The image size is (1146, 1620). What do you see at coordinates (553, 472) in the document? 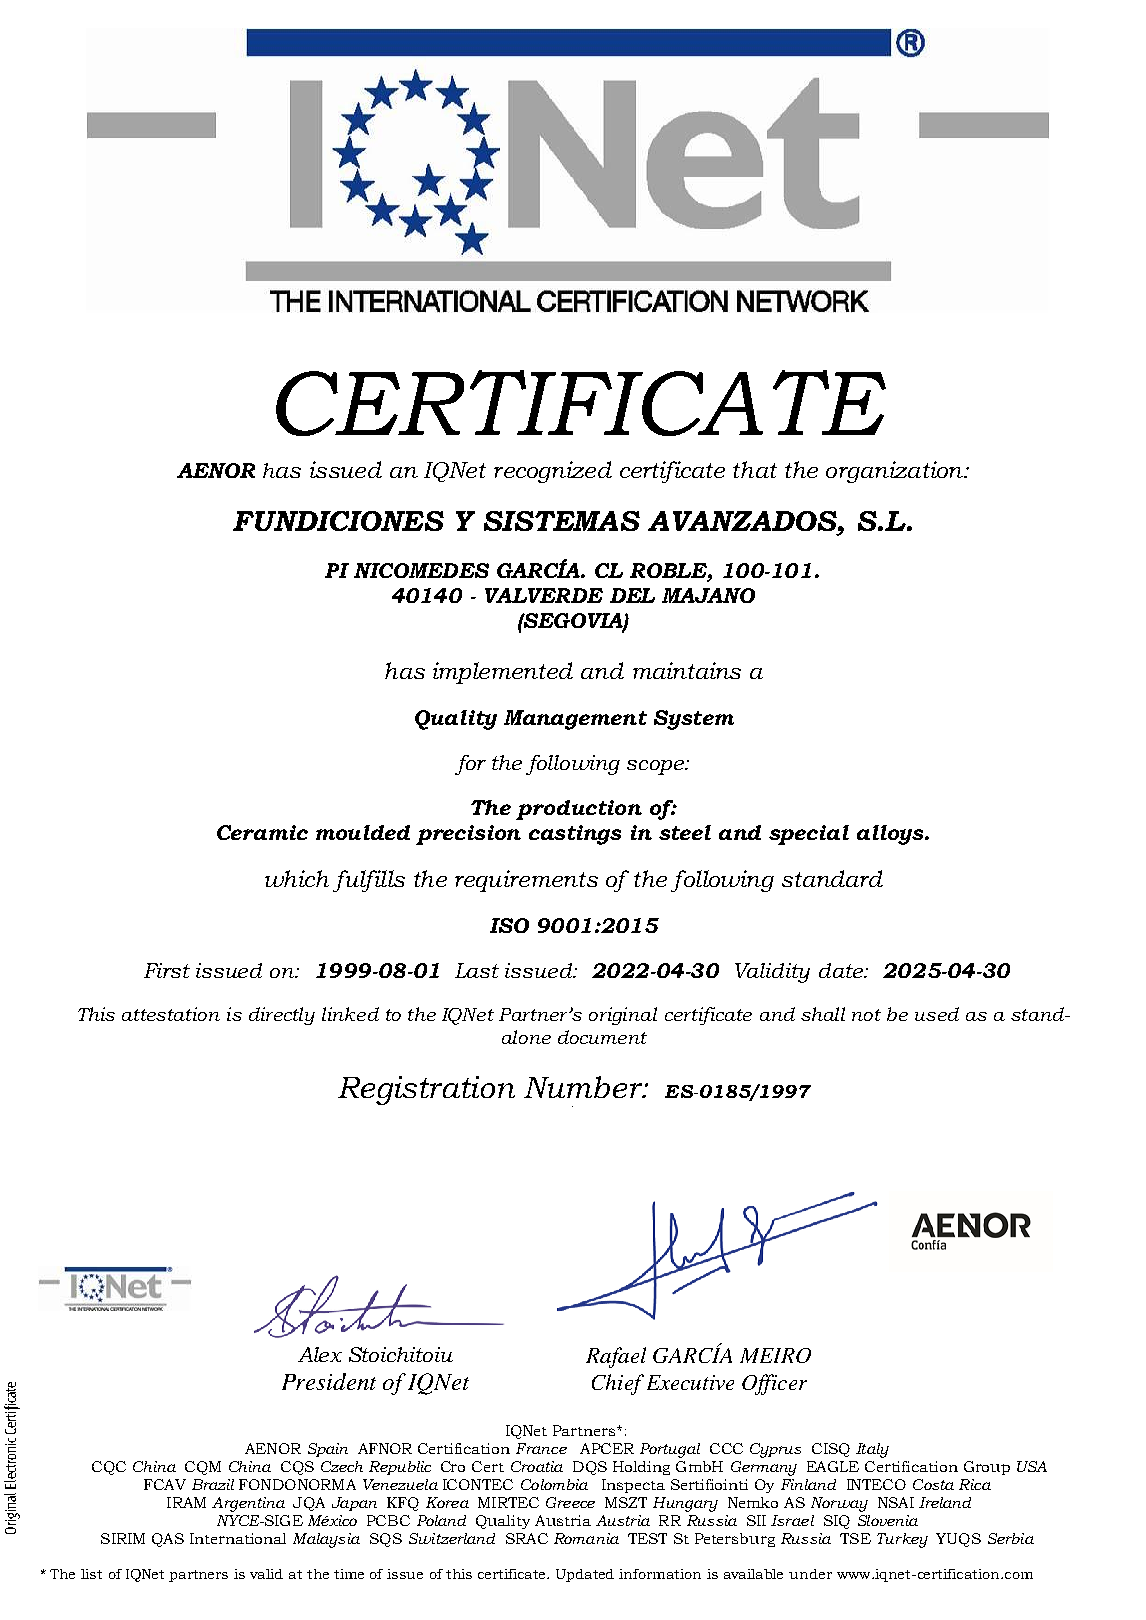
I see `recognized` at bounding box center [553, 472].
